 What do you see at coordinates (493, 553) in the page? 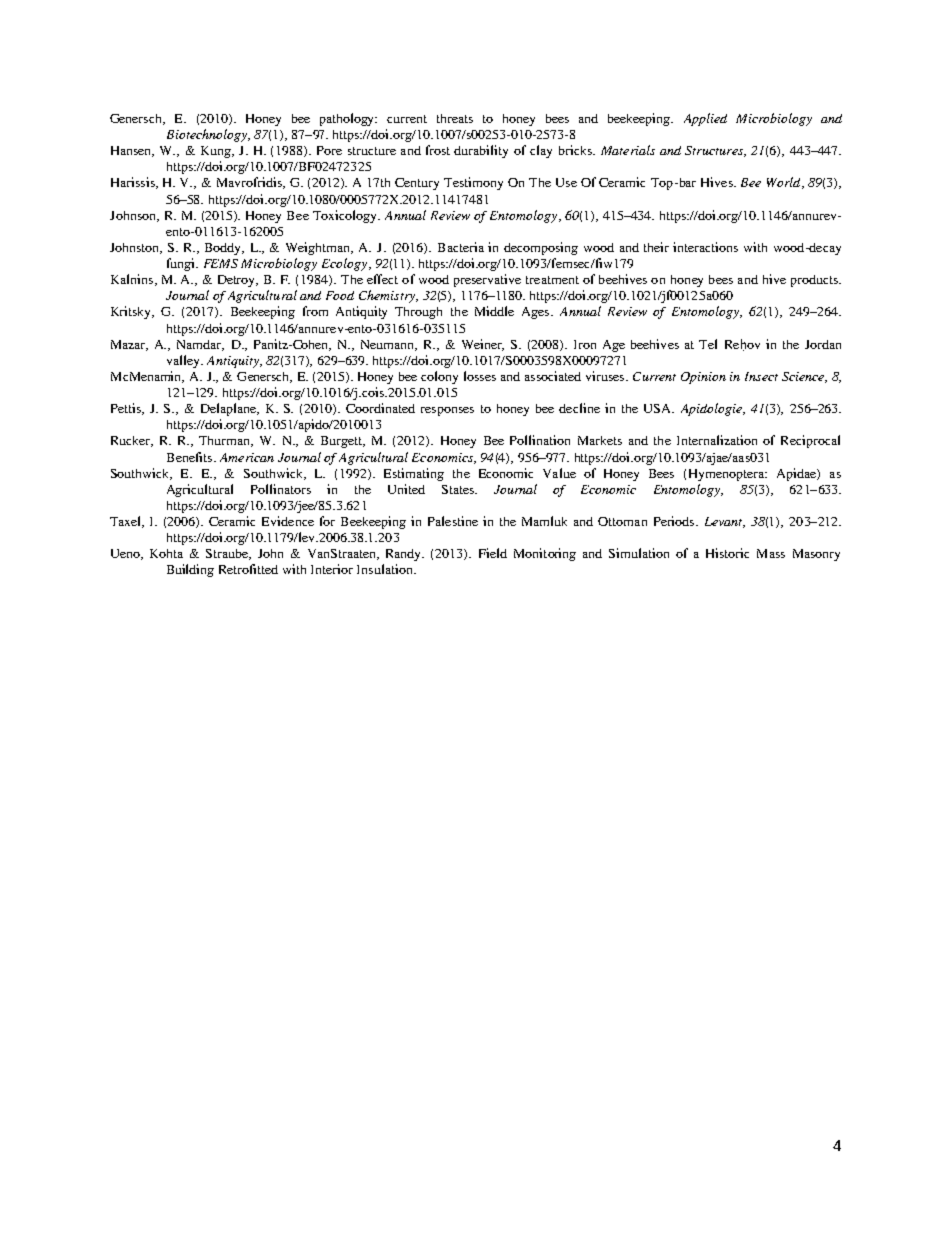
I see `Field` at bounding box center [493, 553].
